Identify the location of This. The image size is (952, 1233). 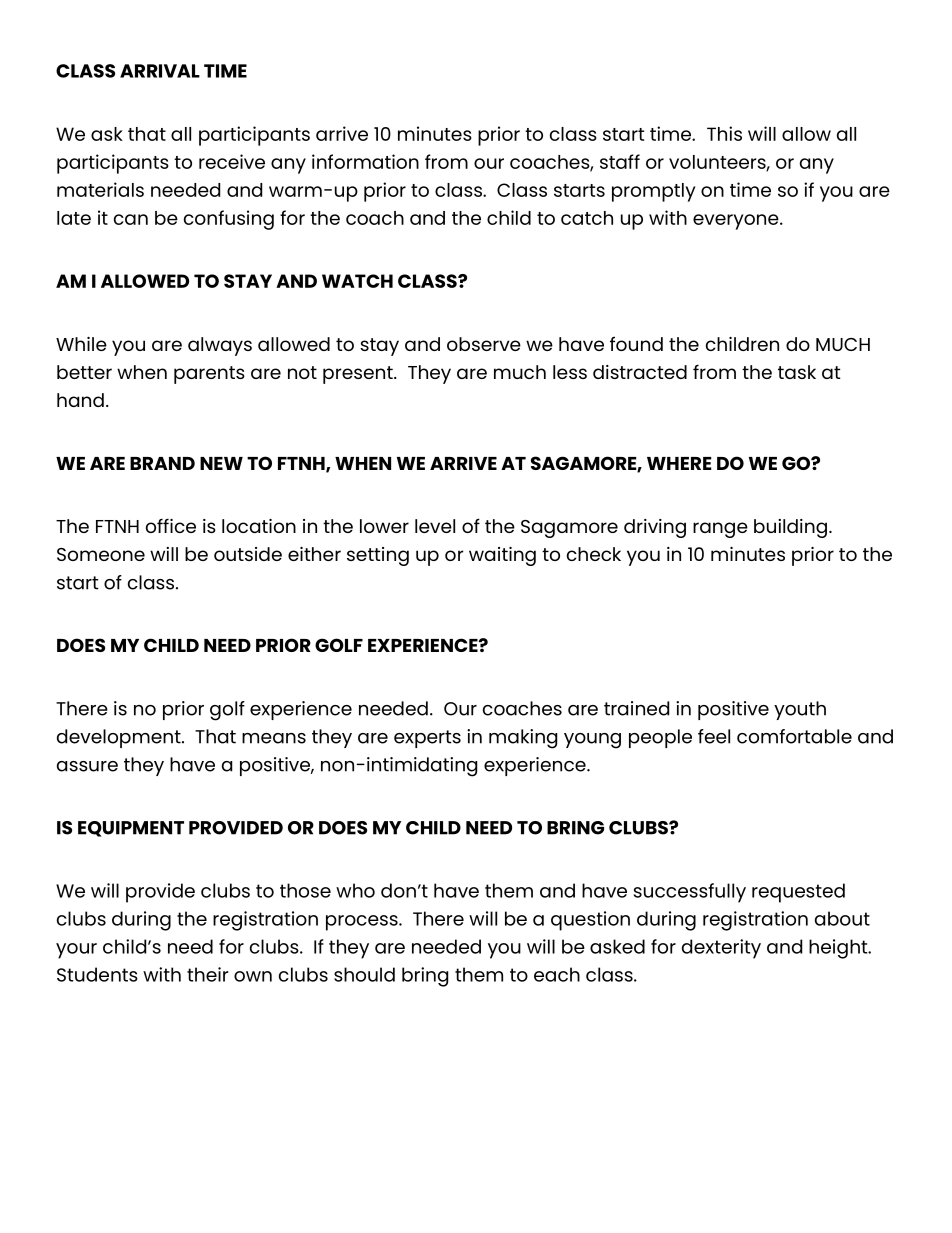
(724, 133).
